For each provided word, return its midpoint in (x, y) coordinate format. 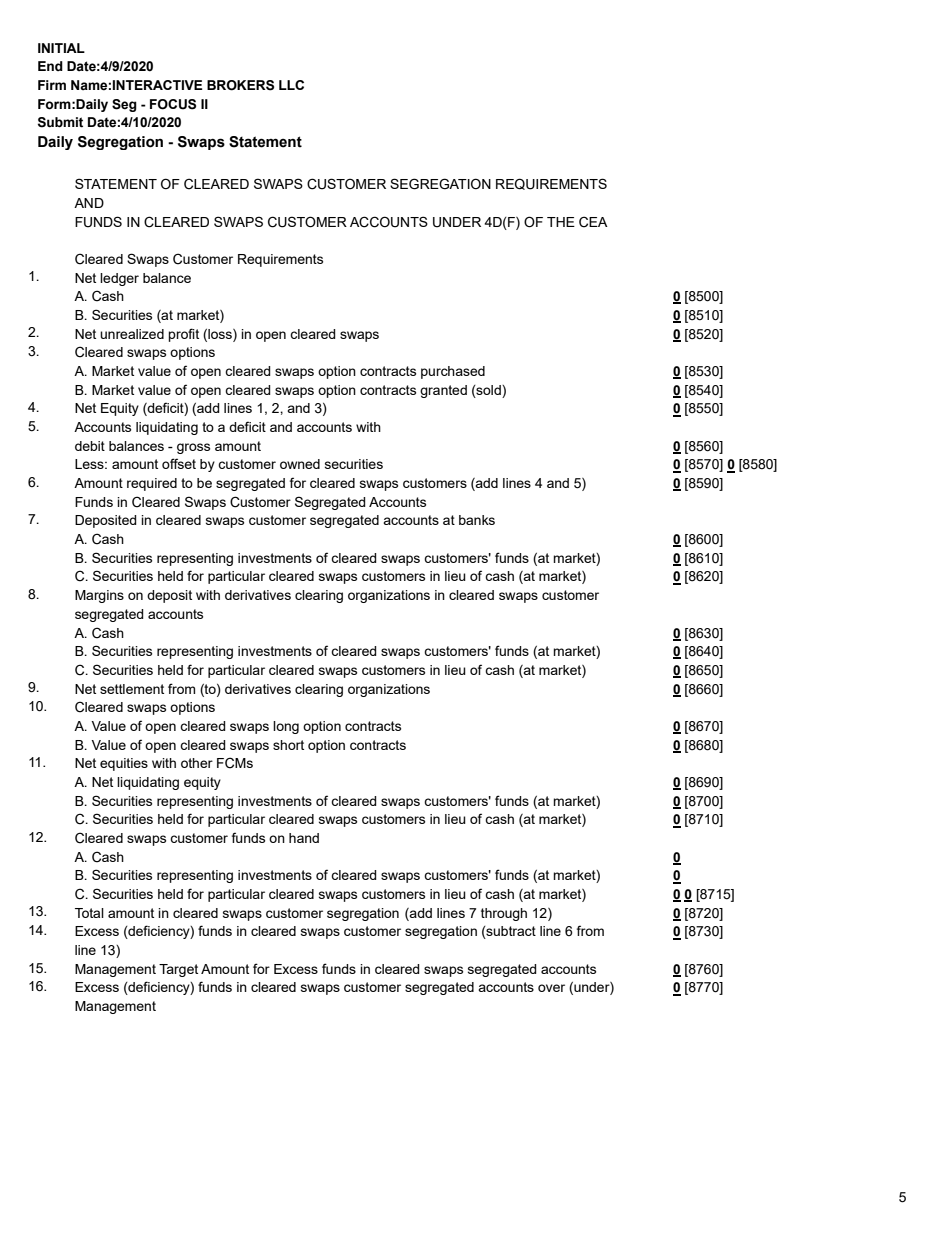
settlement (132, 689)
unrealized (132, 334)
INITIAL (61, 48)
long (286, 727)
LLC (291, 85)
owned (300, 464)
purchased (453, 372)
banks (477, 520)
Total (89, 913)
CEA (593, 222)
